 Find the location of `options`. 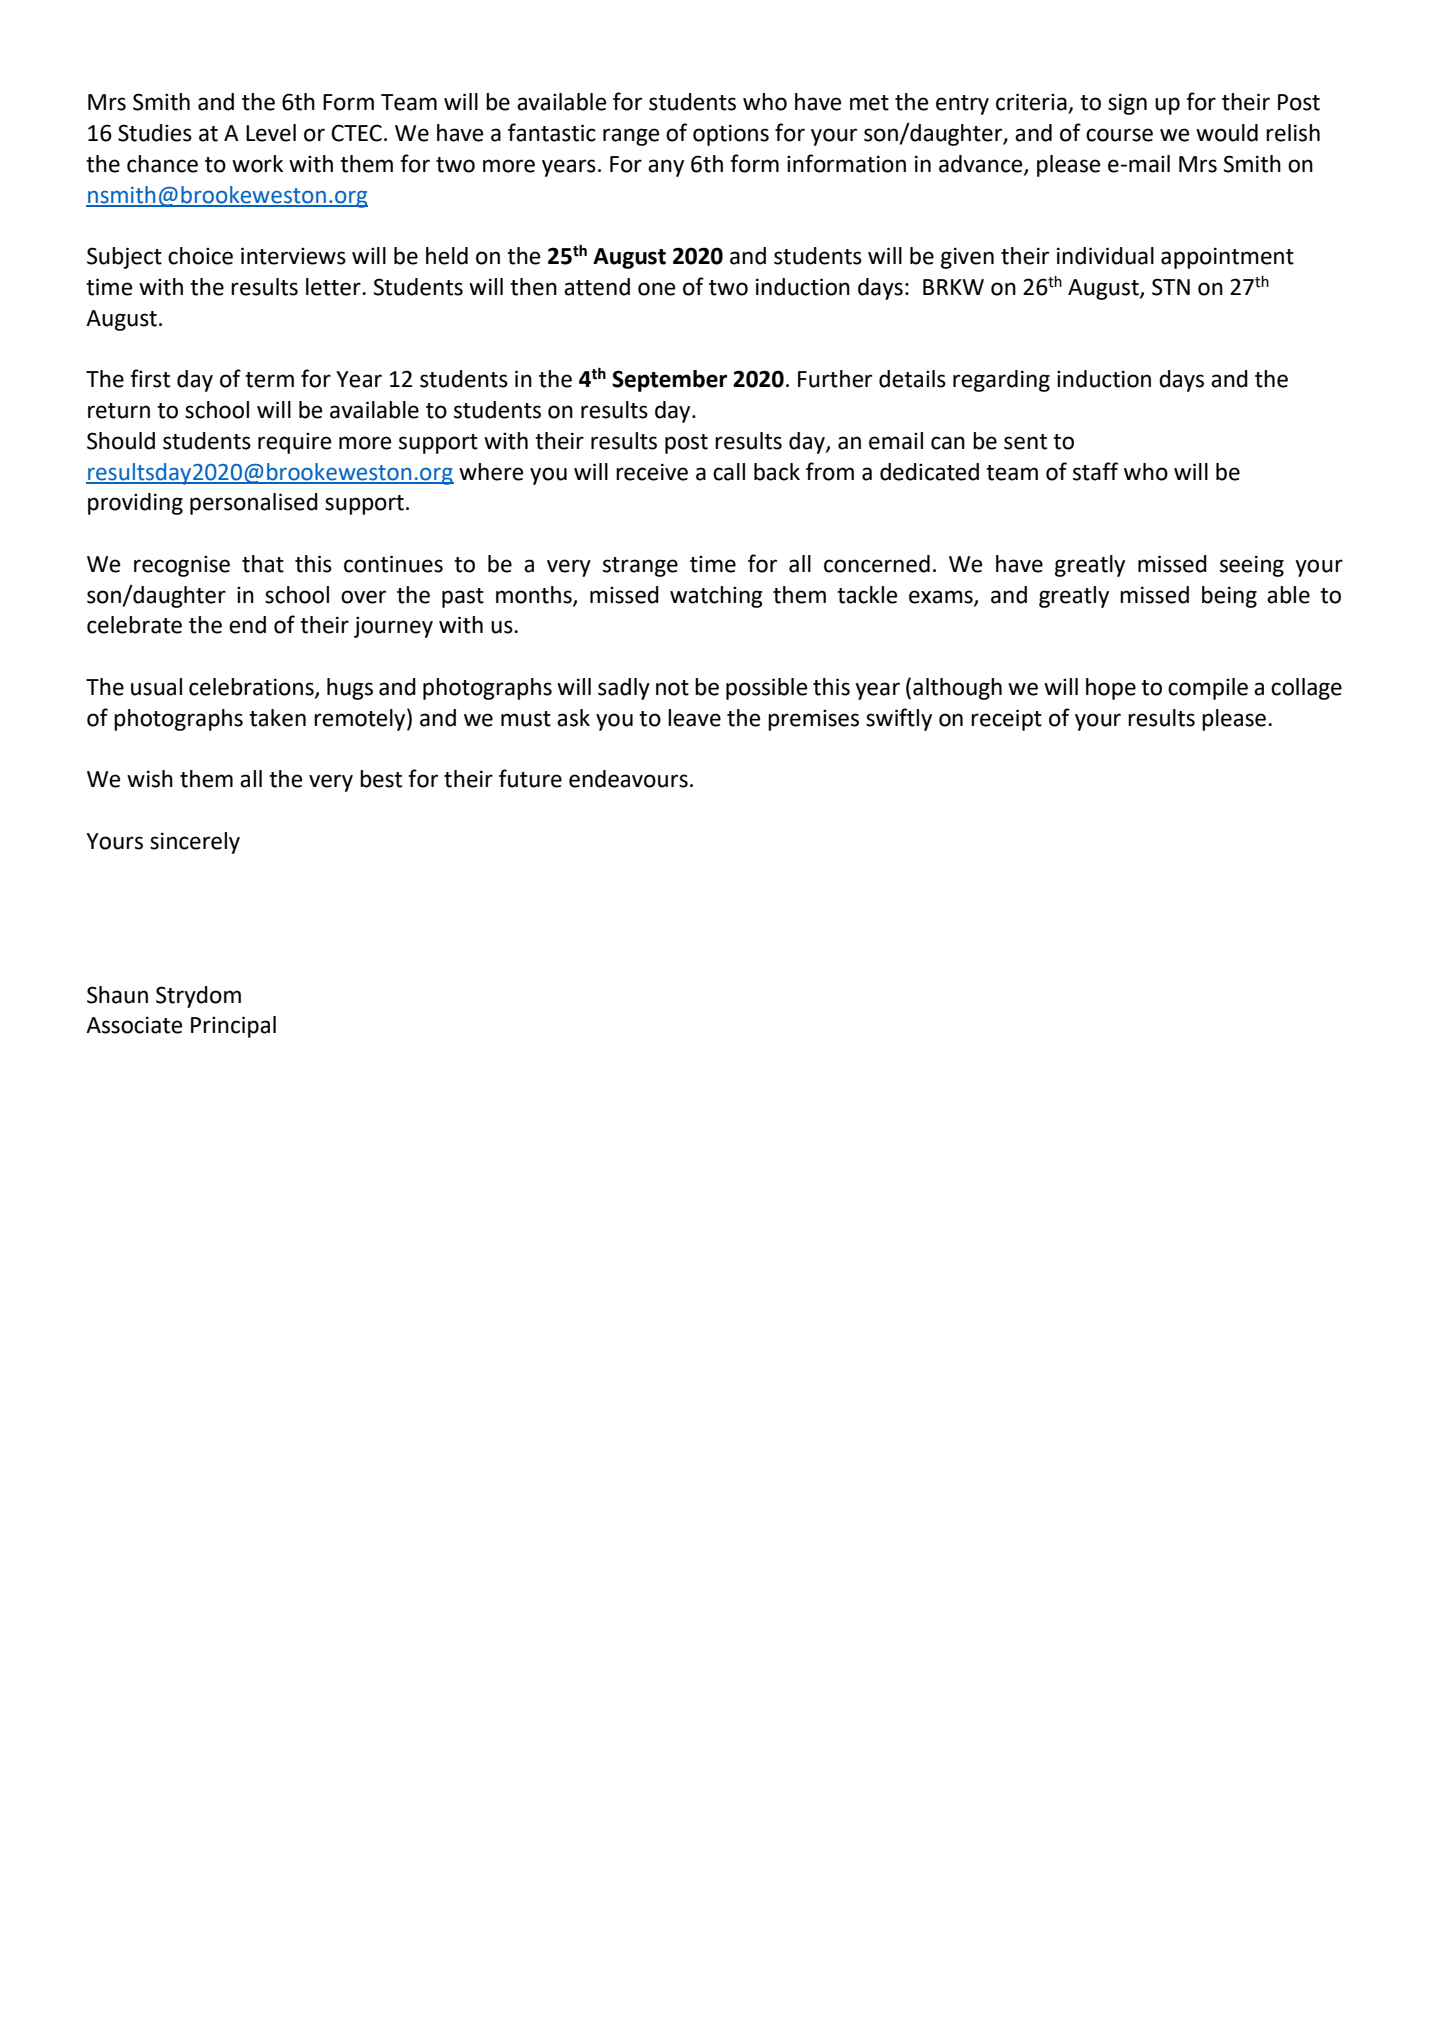

options is located at coordinates (731, 135).
